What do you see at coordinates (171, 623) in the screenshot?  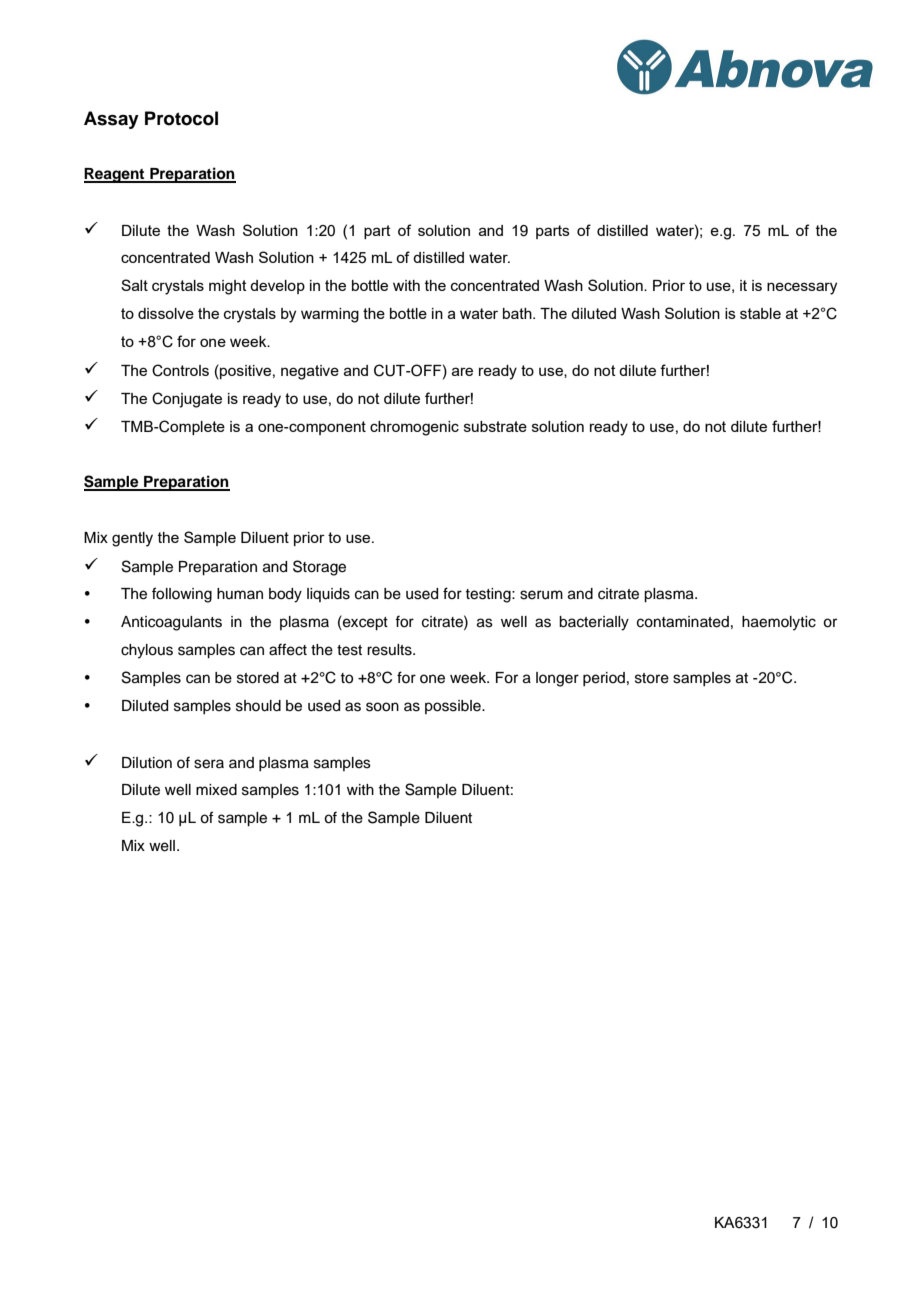 I see `Anticoagulants` at bounding box center [171, 623].
